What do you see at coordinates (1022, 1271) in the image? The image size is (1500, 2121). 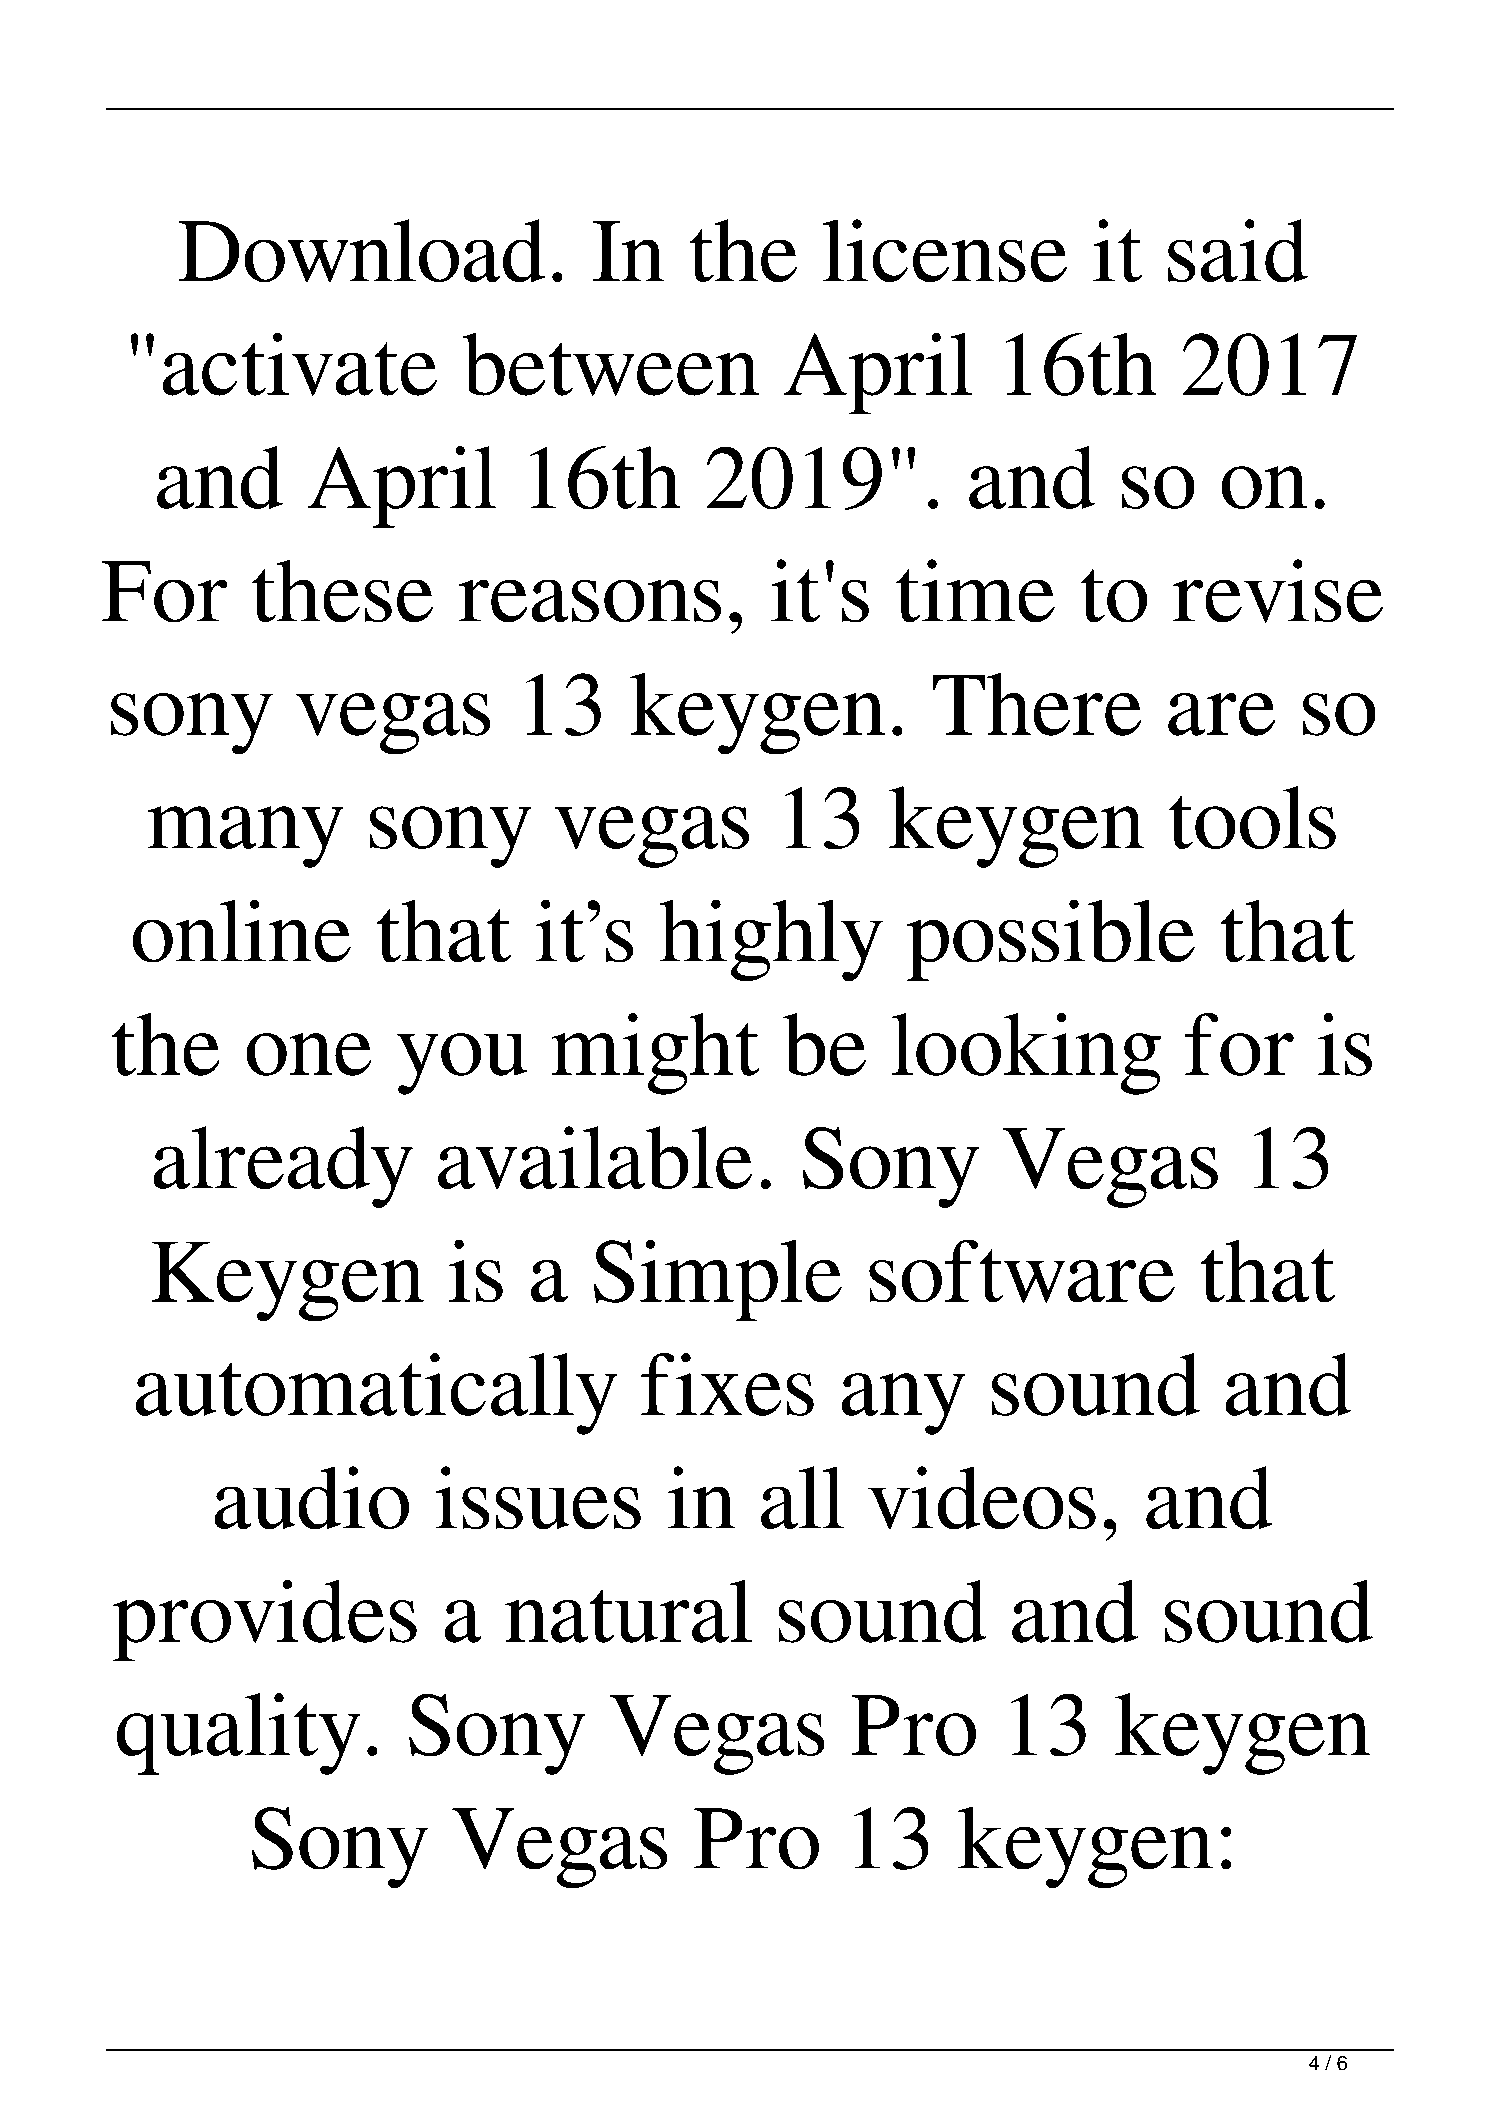 I see `software` at bounding box center [1022, 1271].
